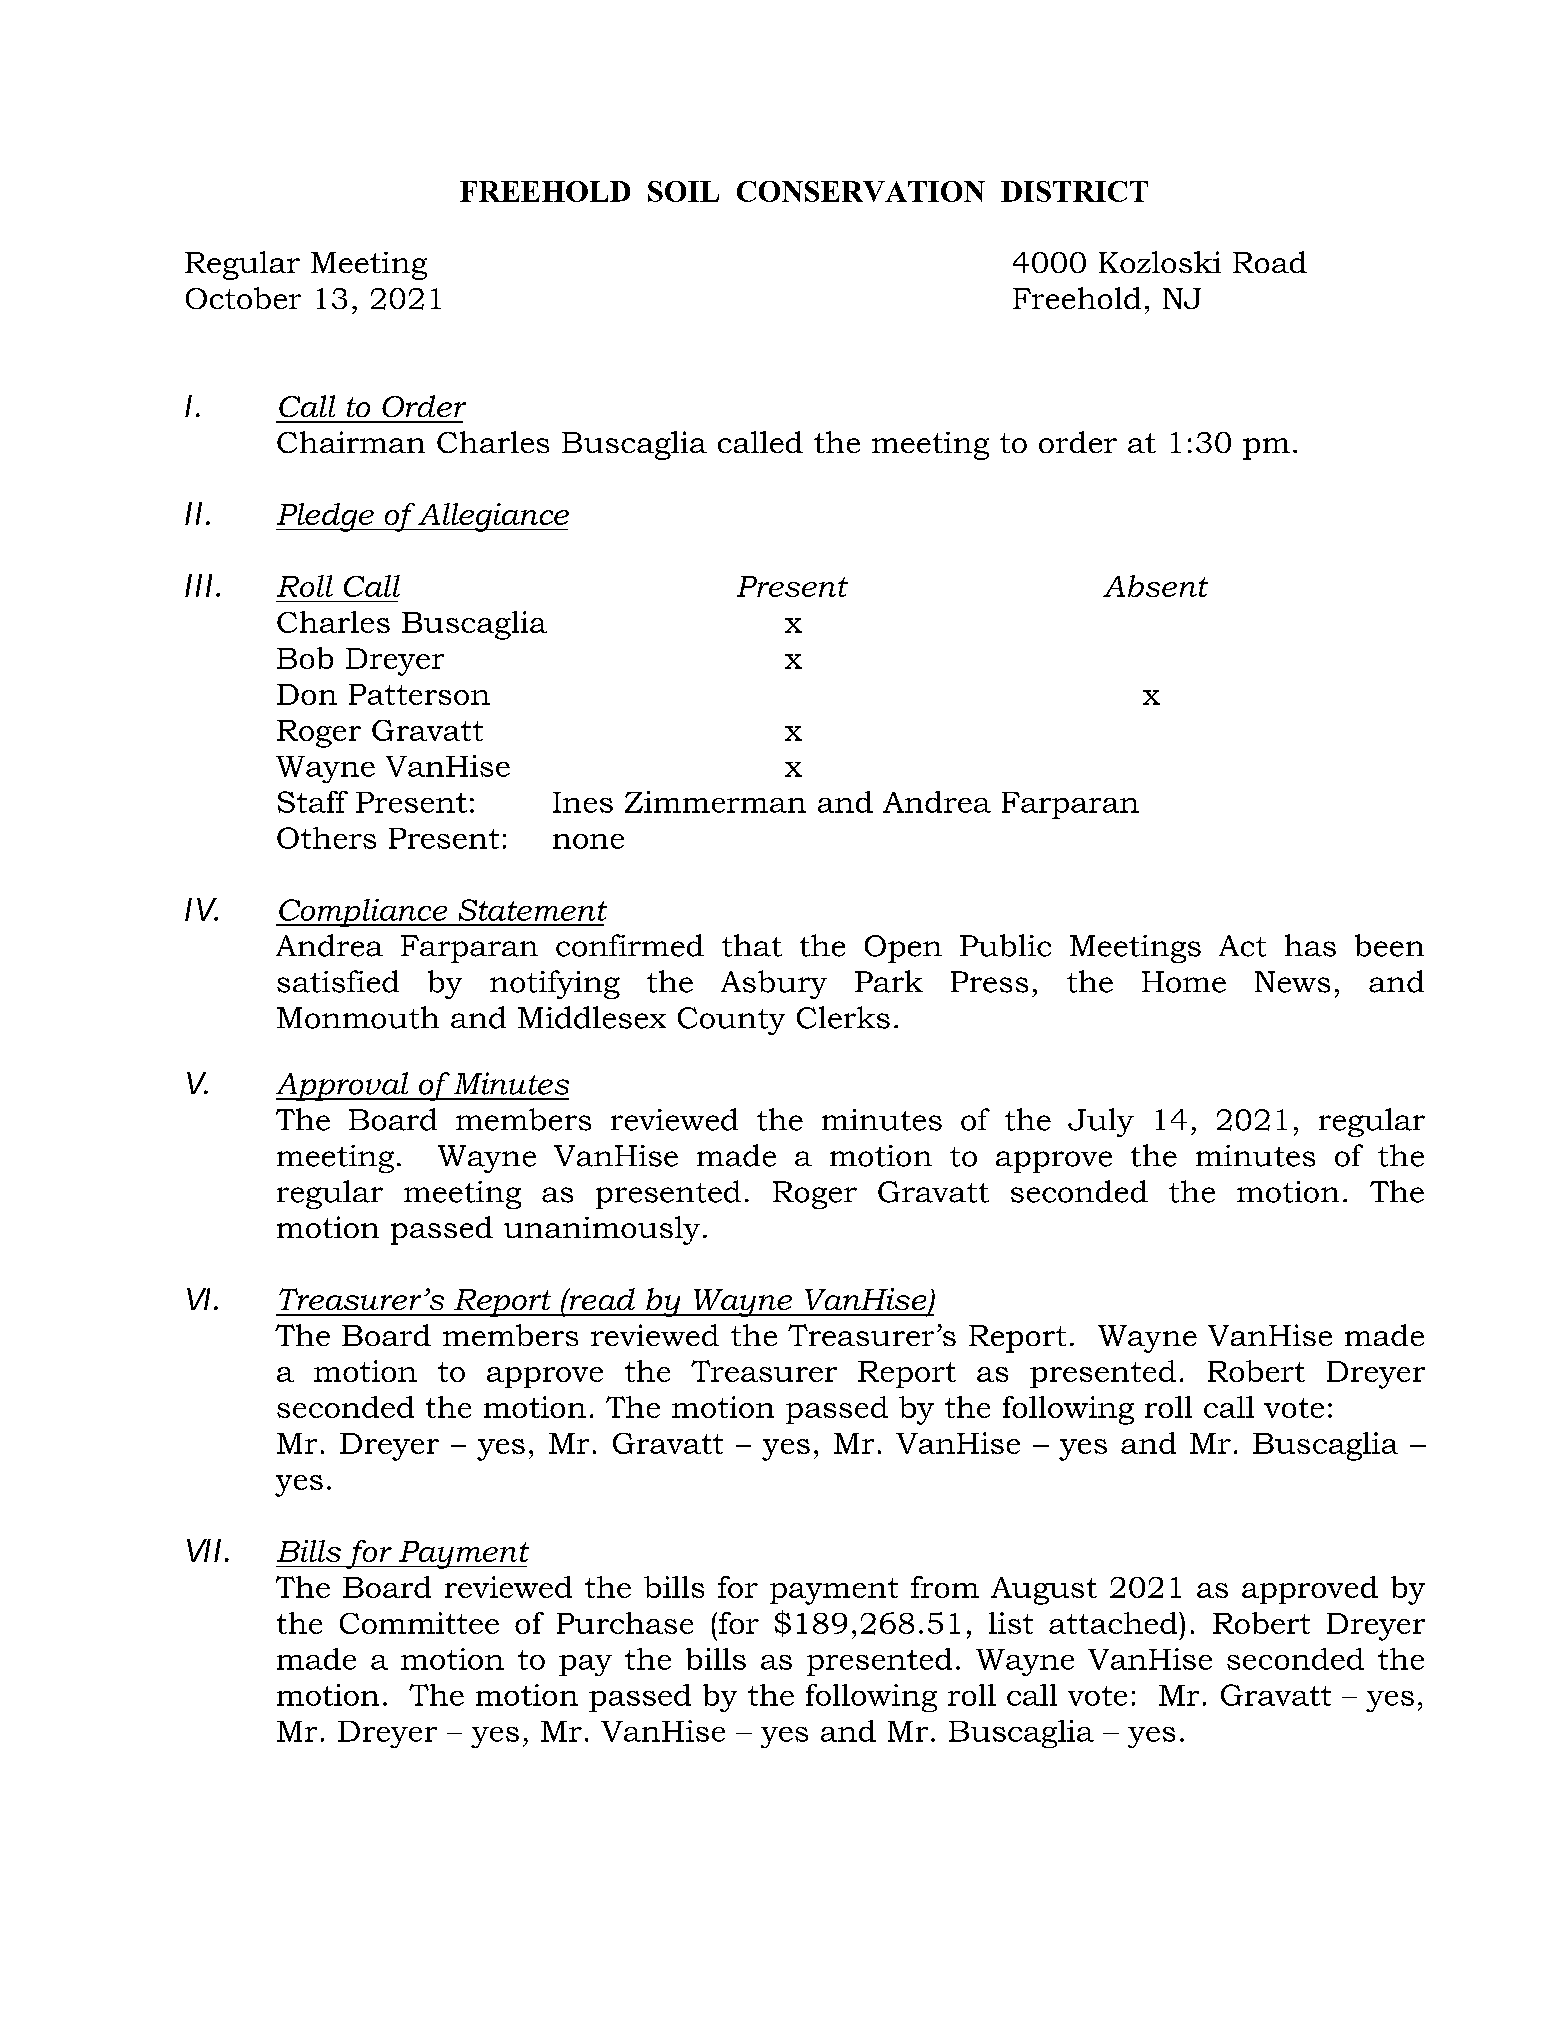  Describe the element at coordinates (419, 1623) in the screenshot. I see `Committee` at that location.
